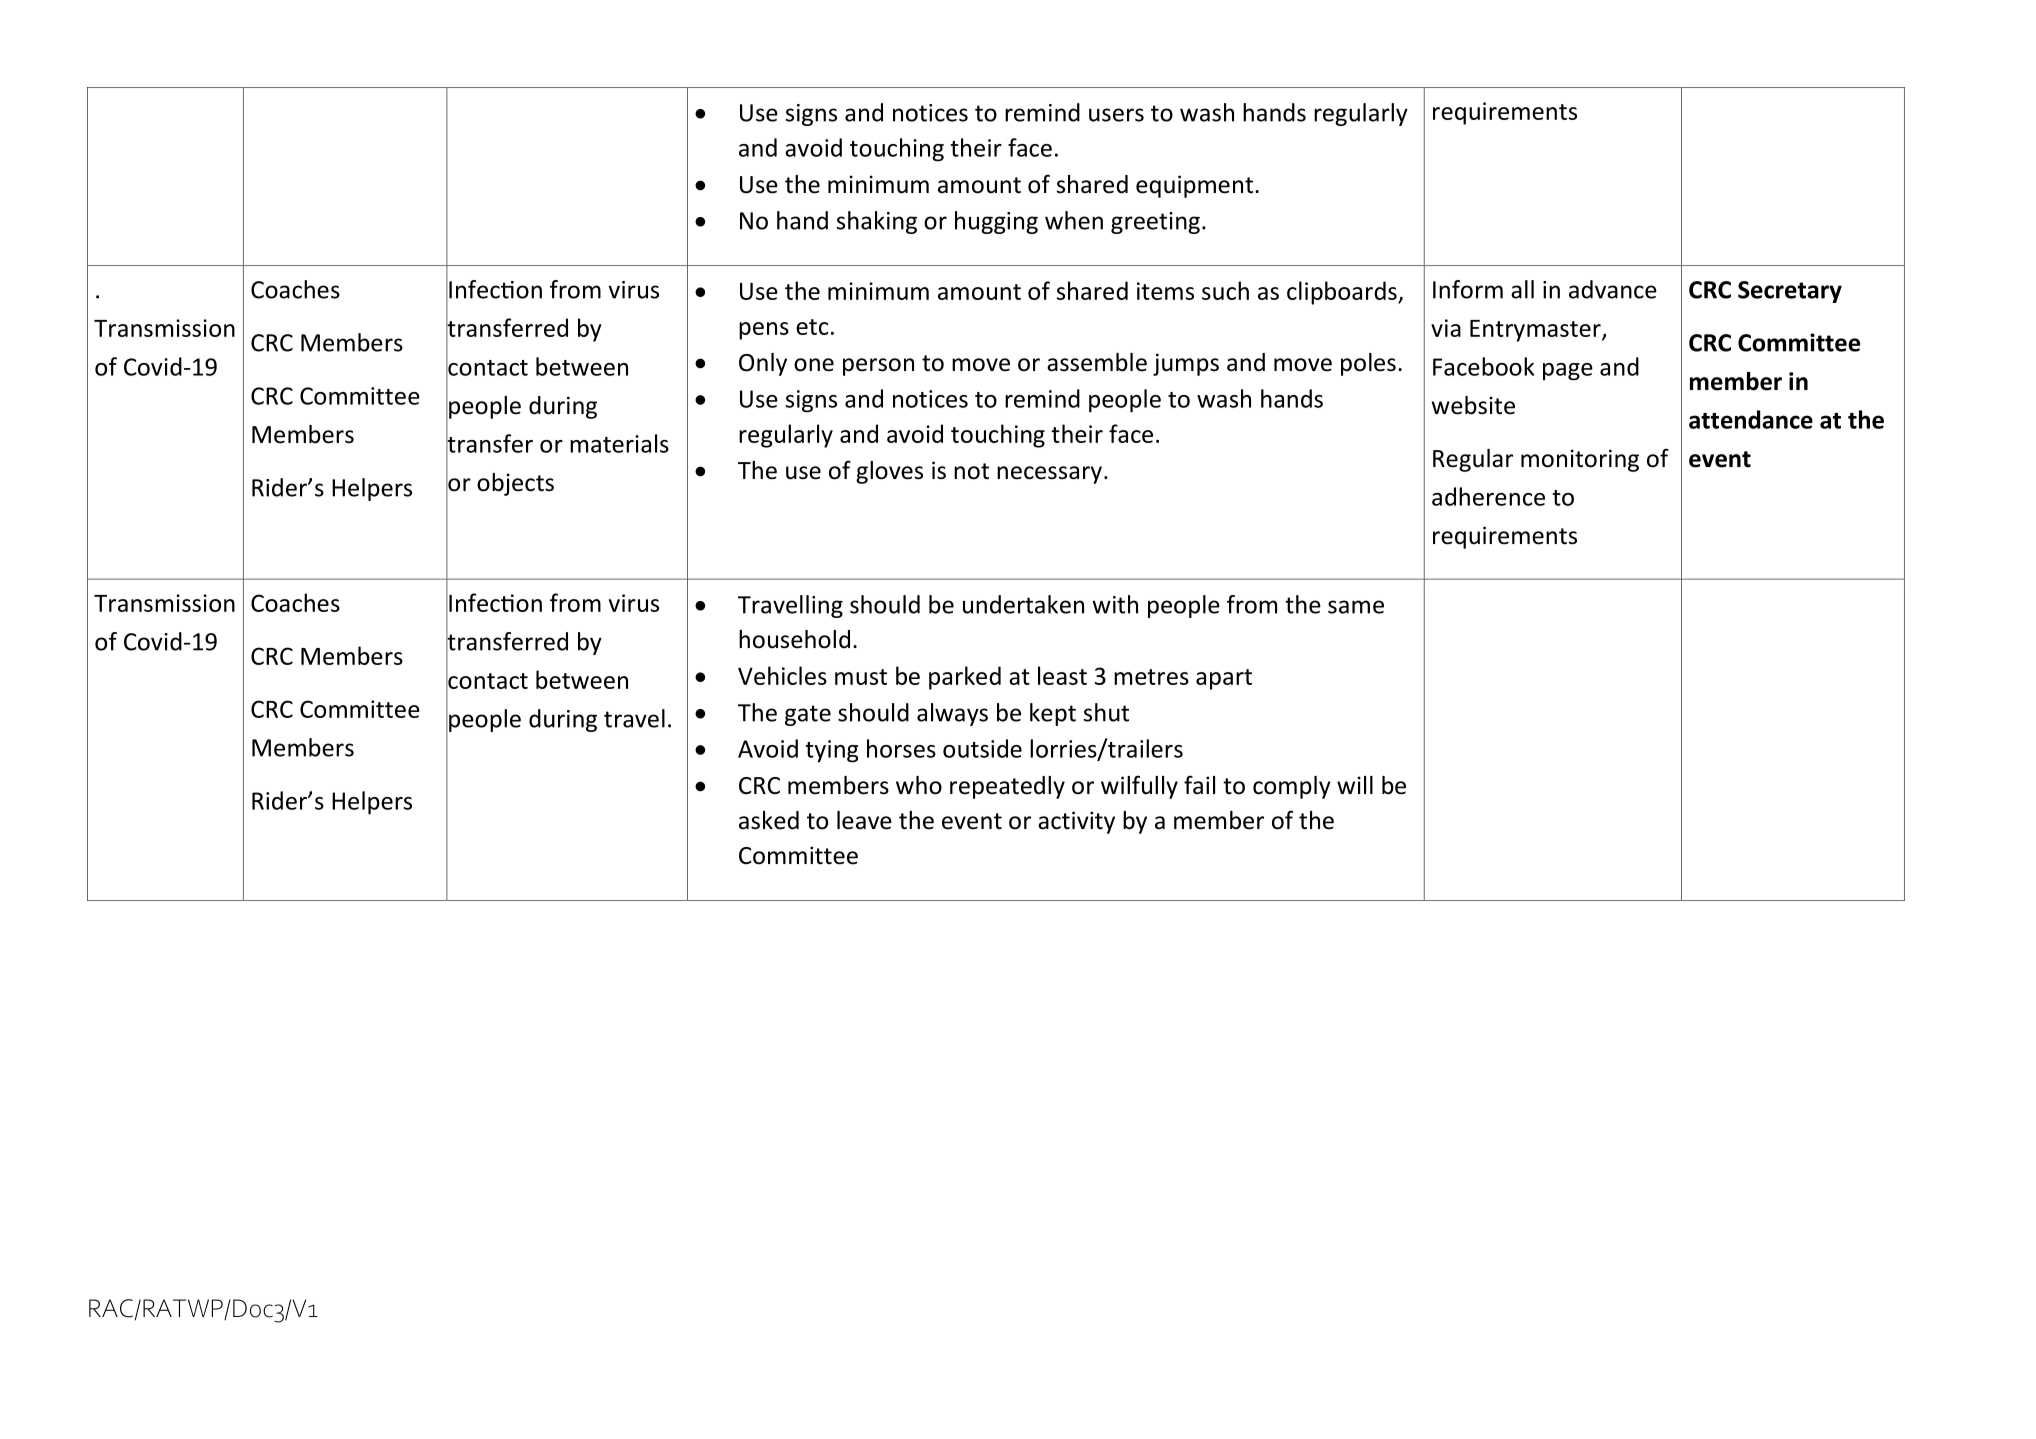 The height and width of the screenshot is (1439, 2036). What do you see at coordinates (1115, 604) in the screenshot?
I see `with` at bounding box center [1115, 604].
